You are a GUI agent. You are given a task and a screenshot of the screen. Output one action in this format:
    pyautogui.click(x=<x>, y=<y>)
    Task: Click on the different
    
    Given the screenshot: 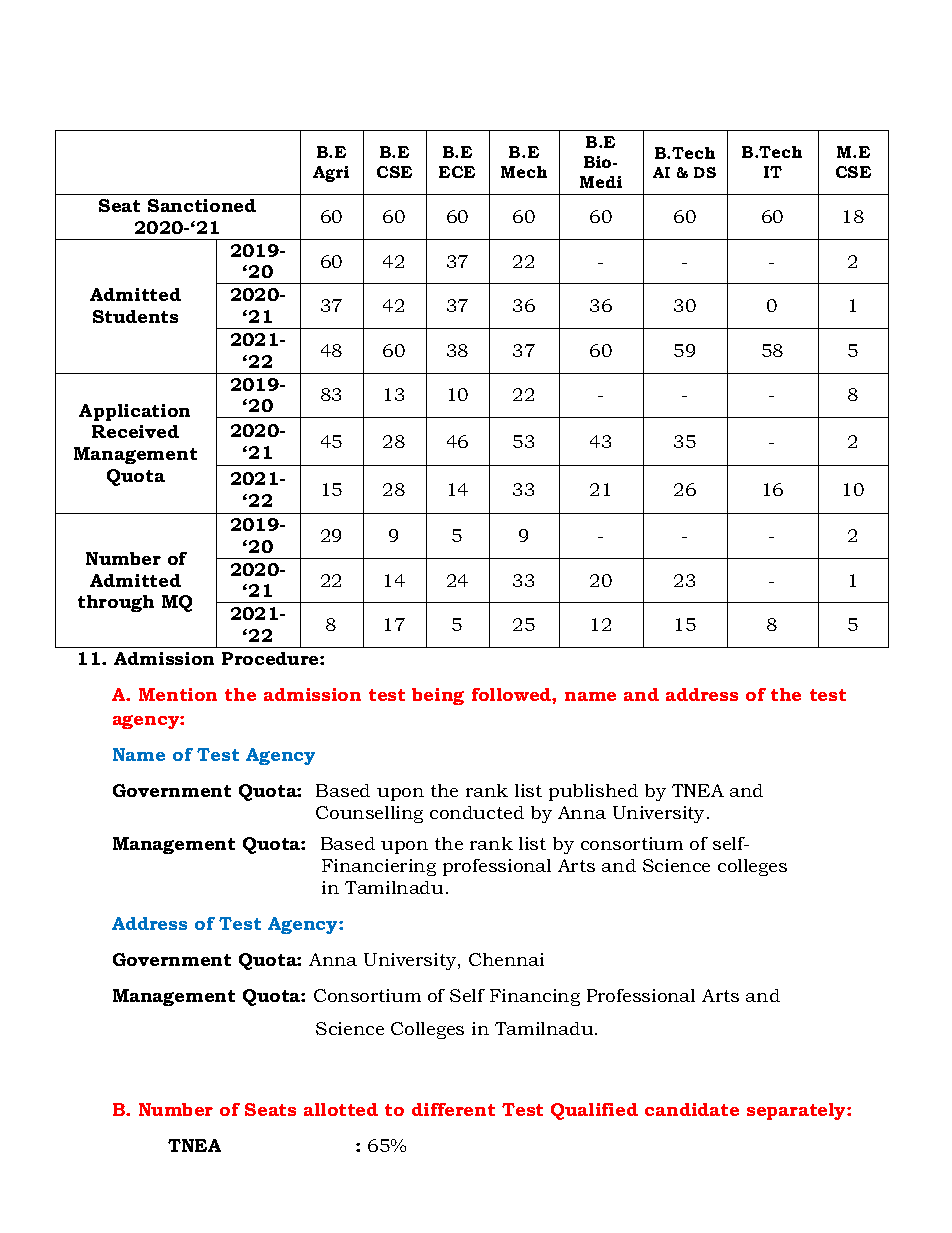 What is the action you would take?
    pyautogui.click(x=453, y=1109)
